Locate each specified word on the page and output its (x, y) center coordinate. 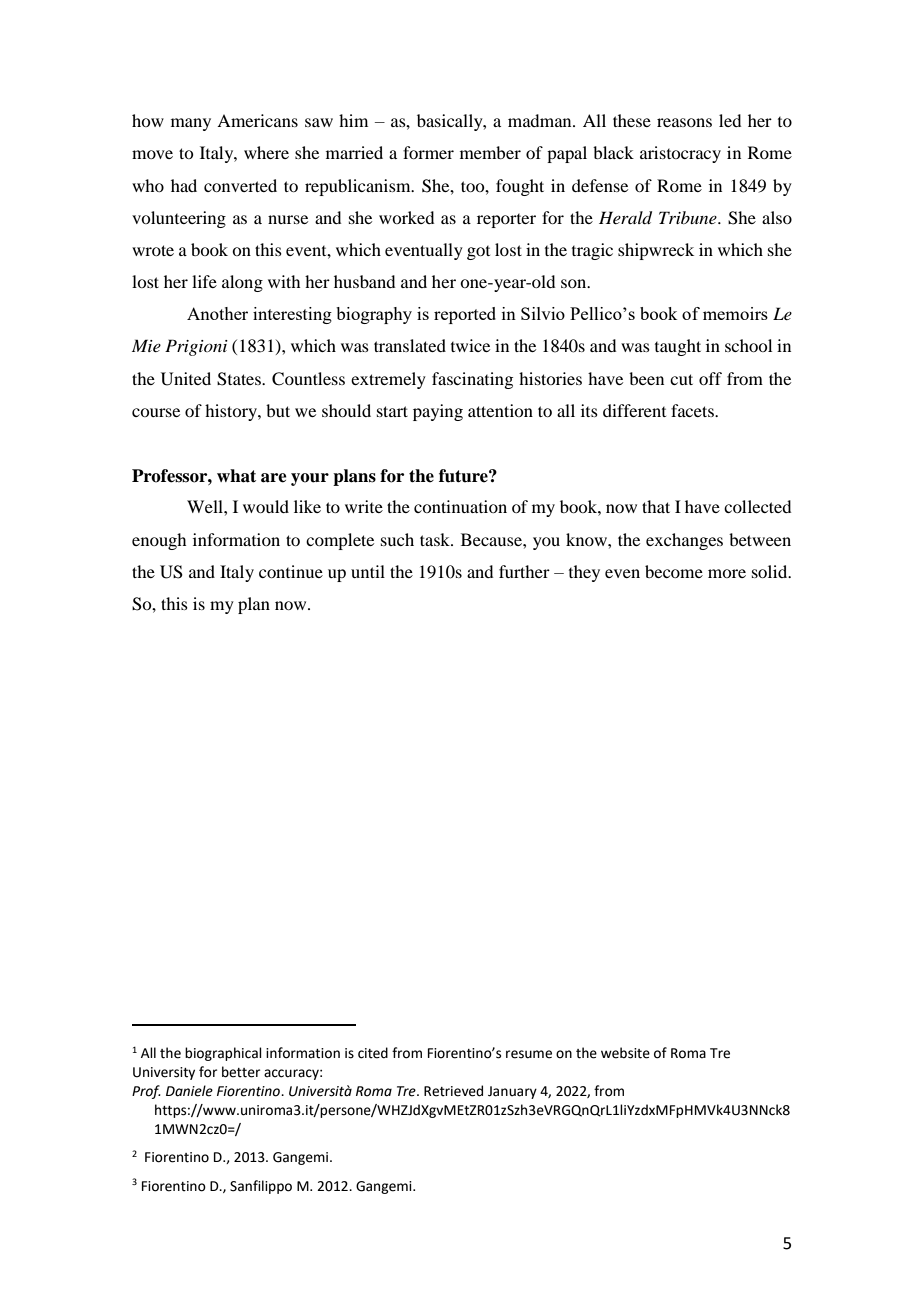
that (656, 506)
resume (529, 1054)
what (236, 476)
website (625, 1053)
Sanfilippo (261, 1187)
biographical (223, 1054)
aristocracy (680, 154)
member (490, 152)
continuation (460, 506)
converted (240, 185)
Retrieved (453, 1091)
